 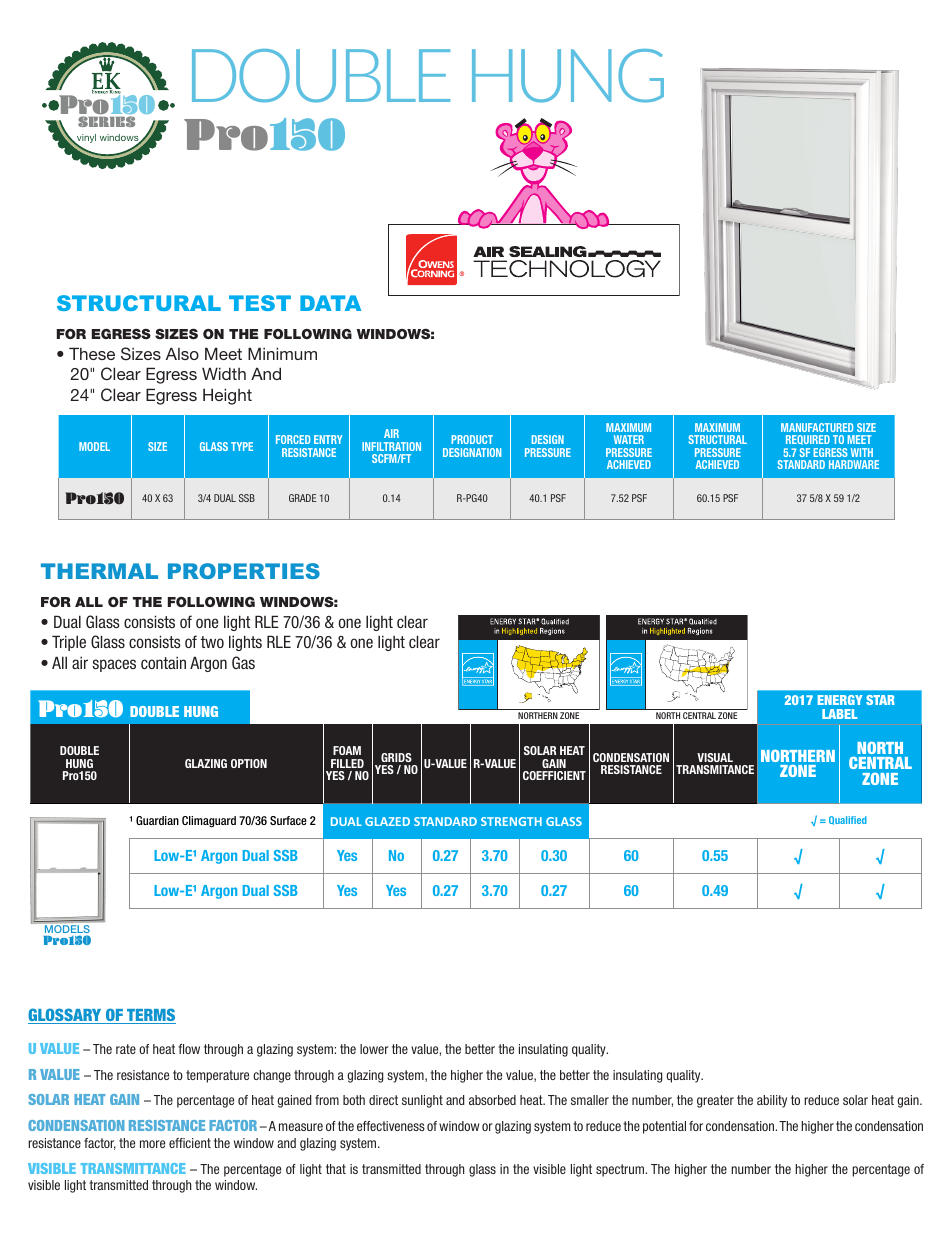 What do you see at coordinates (152, 1144) in the screenshot?
I see `more` at bounding box center [152, 1144].
